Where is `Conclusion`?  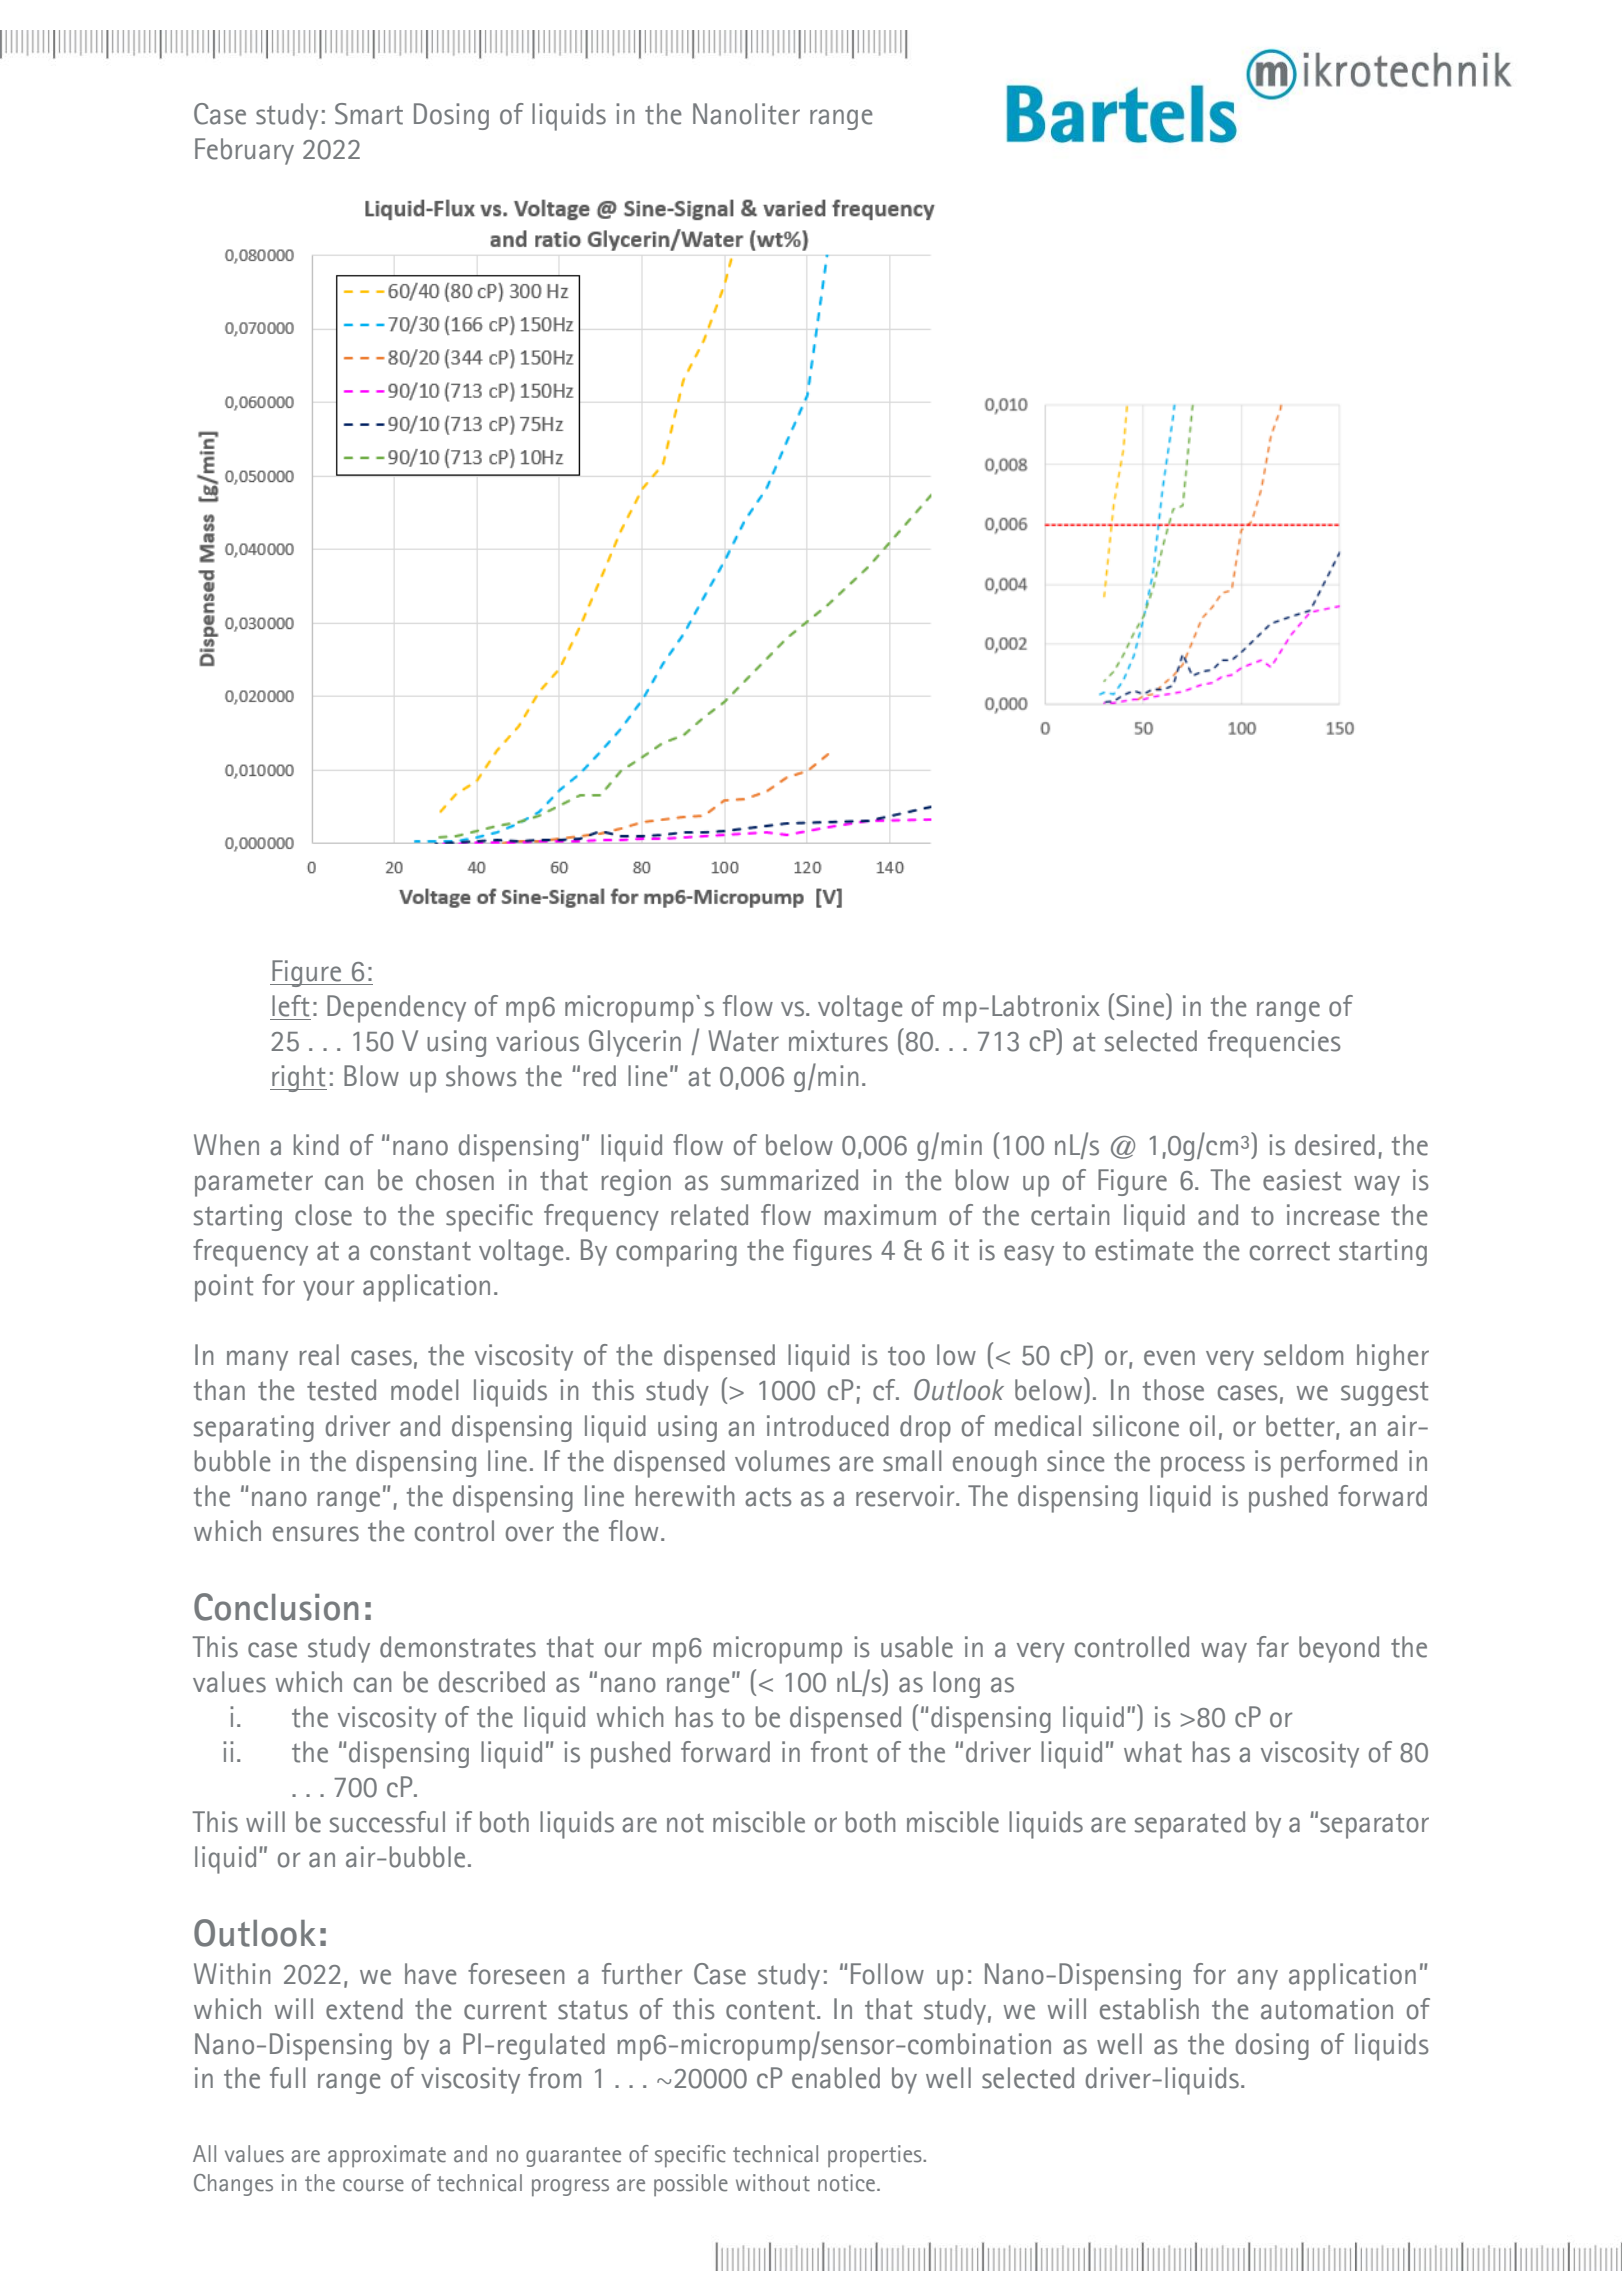
Conclusion is located at coordinates (276, 1607).
